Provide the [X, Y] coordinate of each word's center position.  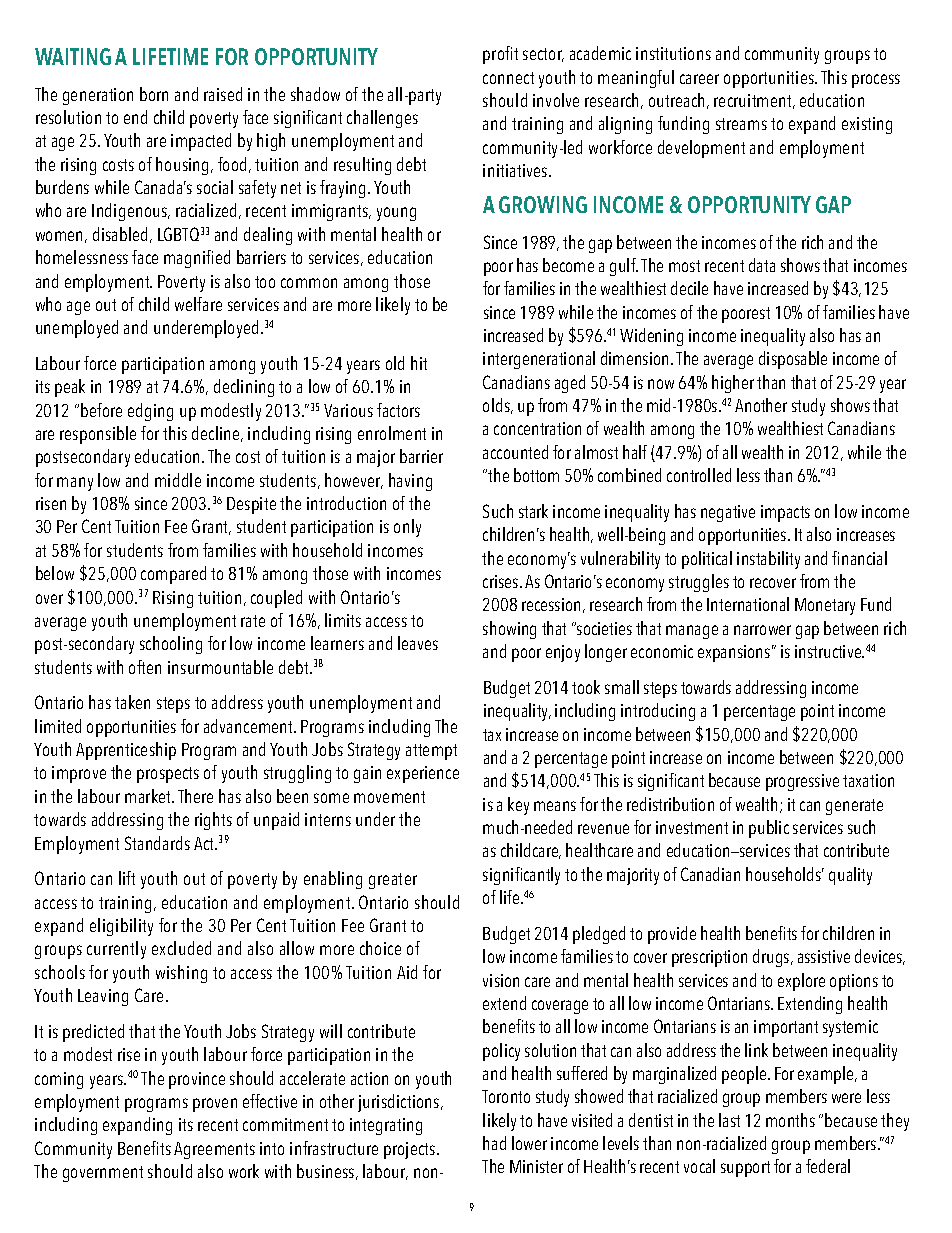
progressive [802, 782]
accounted [515, 452]
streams [741, 124]
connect [508, 78]
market [149, 796]
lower [529, 1143]
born [154, 94]
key [518, 806]
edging [150, 412]
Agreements [214, 1150]
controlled [699, 475]
